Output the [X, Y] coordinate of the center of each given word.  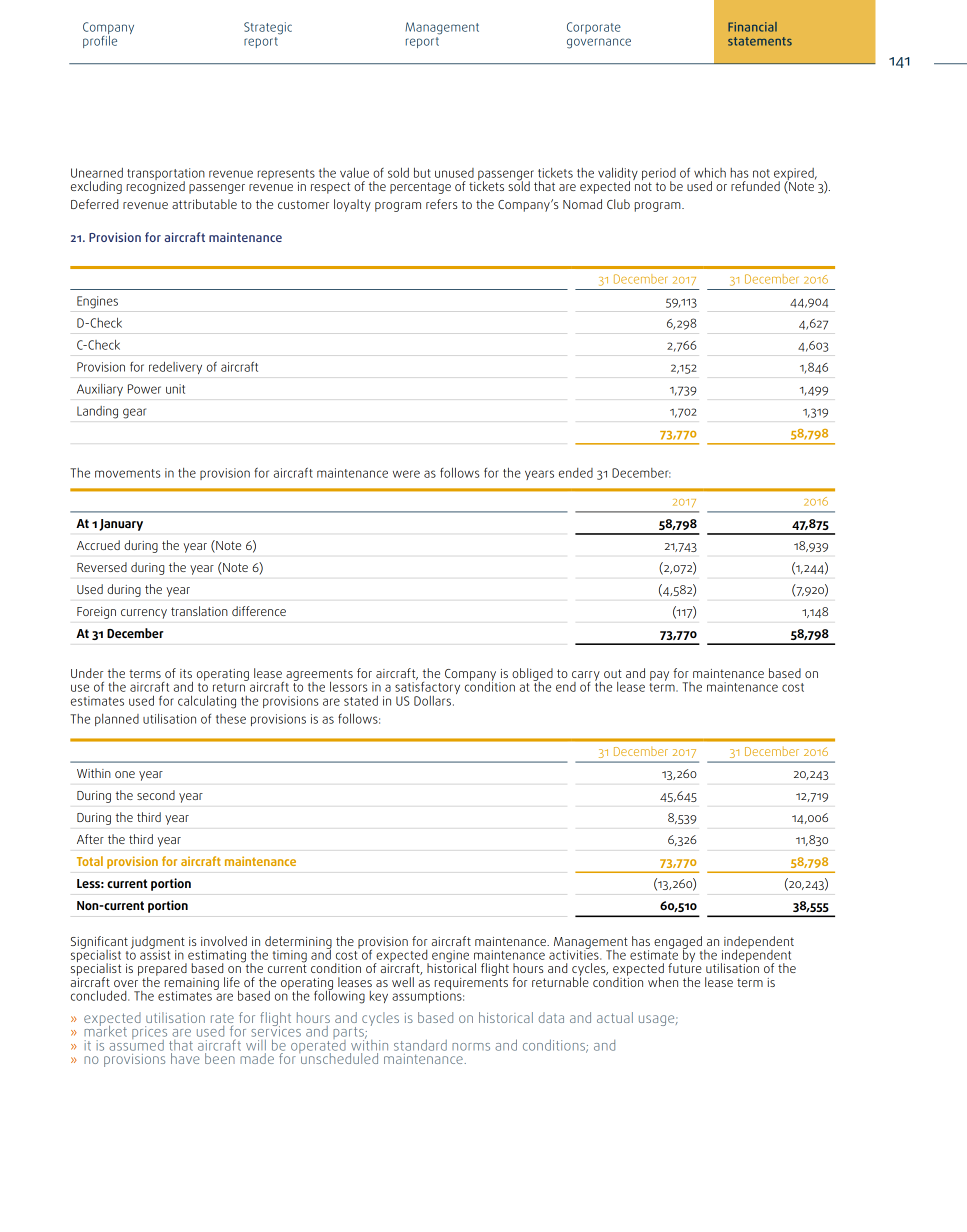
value [354, 173]
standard [420, 1045]
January [121, 525]
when [663, 982]
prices [149, 1034]
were [406, 474]
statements [760, 41]
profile [100, 40]
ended [576, 473]
